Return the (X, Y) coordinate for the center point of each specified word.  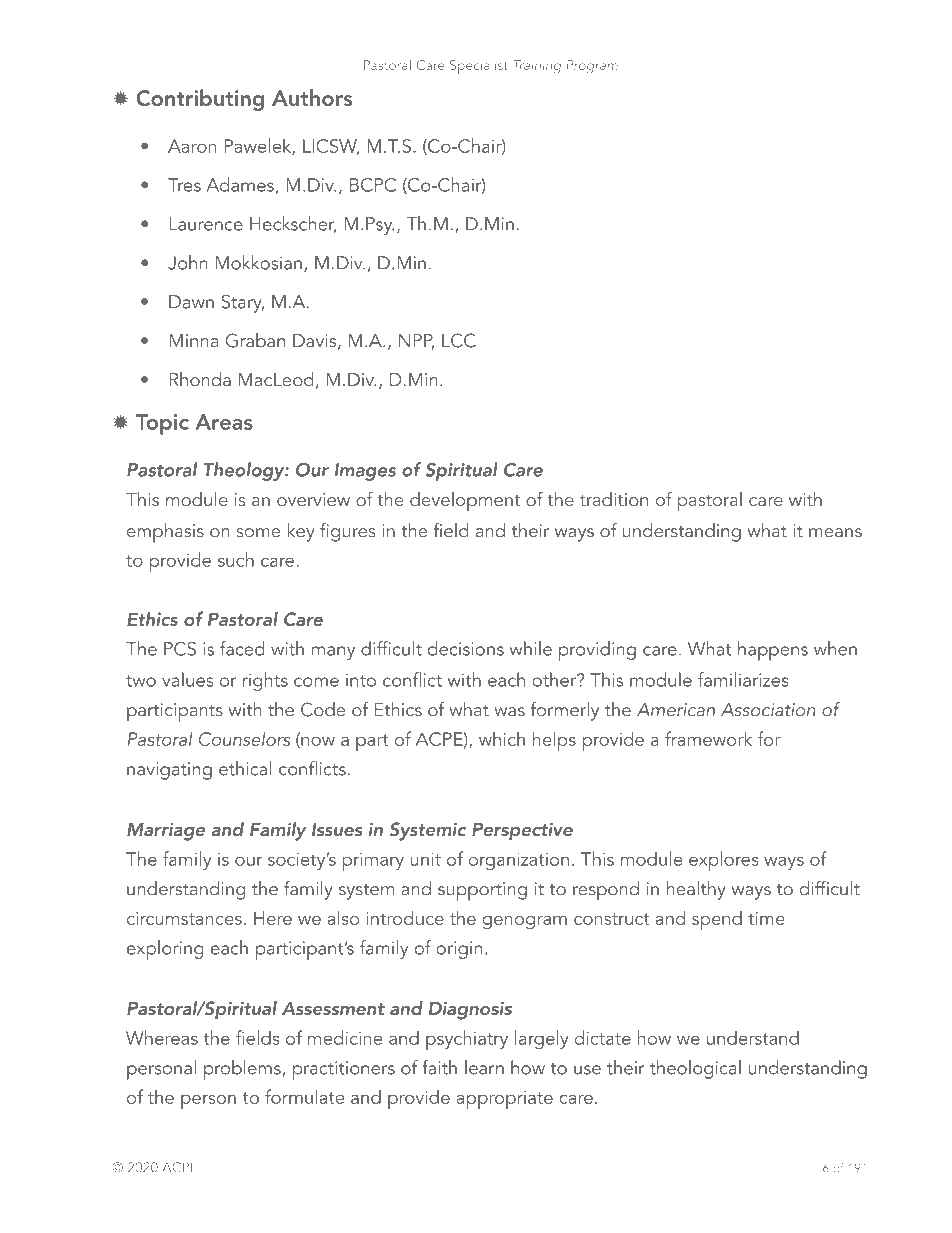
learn (484, 1067)
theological (695, 1069)
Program (592, 66)
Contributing (200, 100)
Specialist (479, 67)
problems (243, 1070)
